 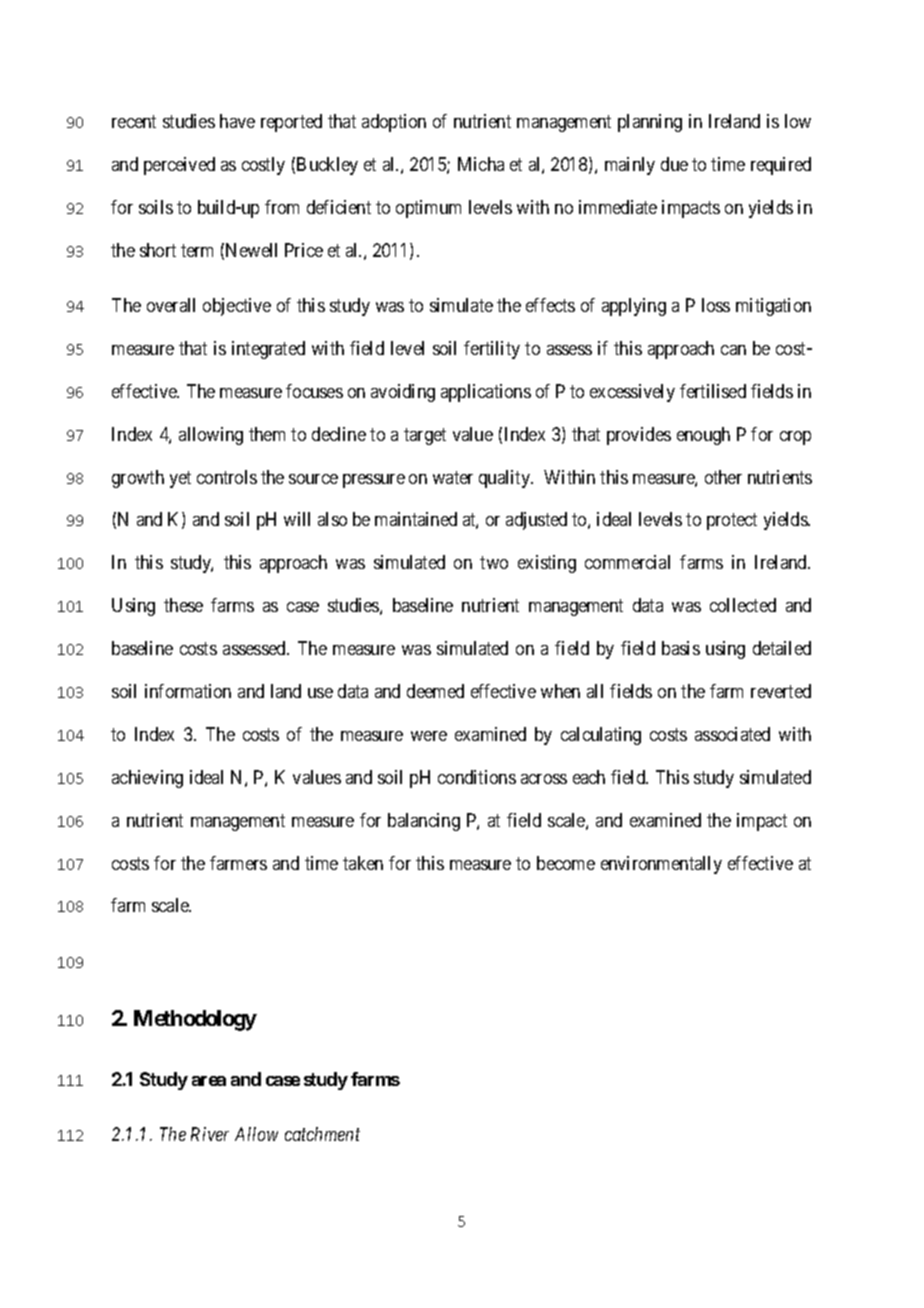 What do you see at coordinates (674, 164) in the document?
I see `due` at bounding box center [674, 164].
